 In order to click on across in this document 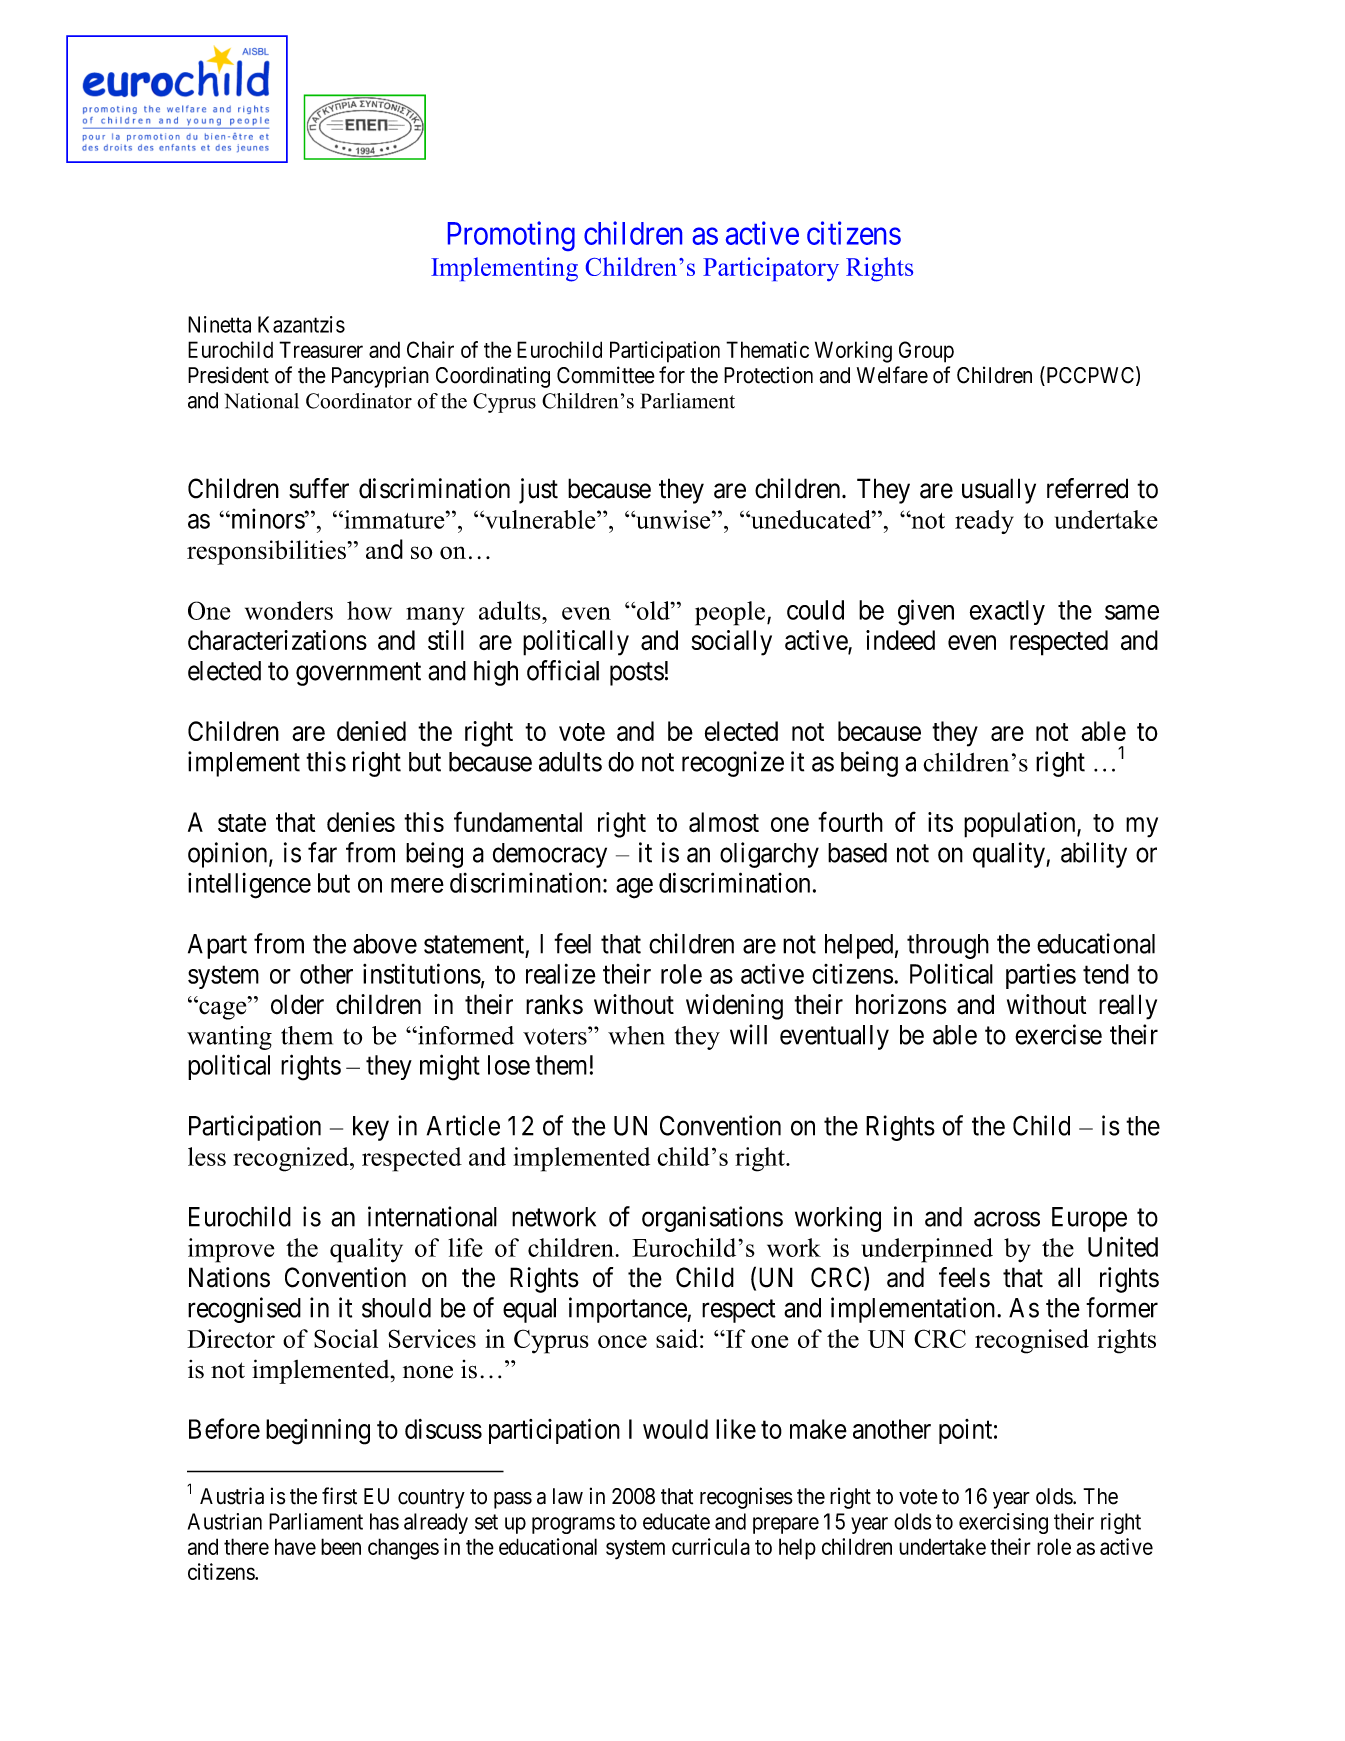, I will do `click(1007, 1219)`.
